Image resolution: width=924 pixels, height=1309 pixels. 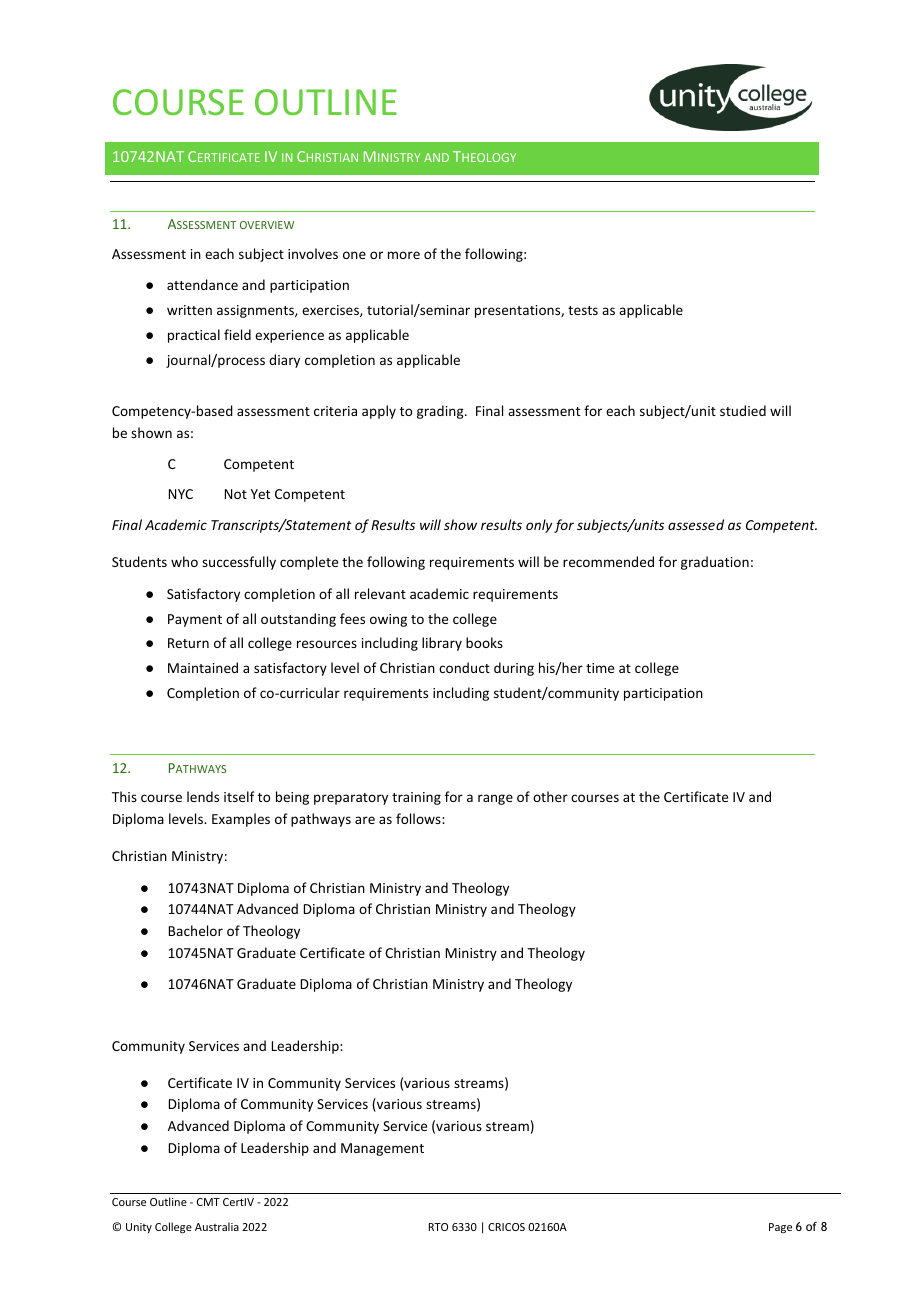 I want to click on attendance, so click(x=202, y=284).
